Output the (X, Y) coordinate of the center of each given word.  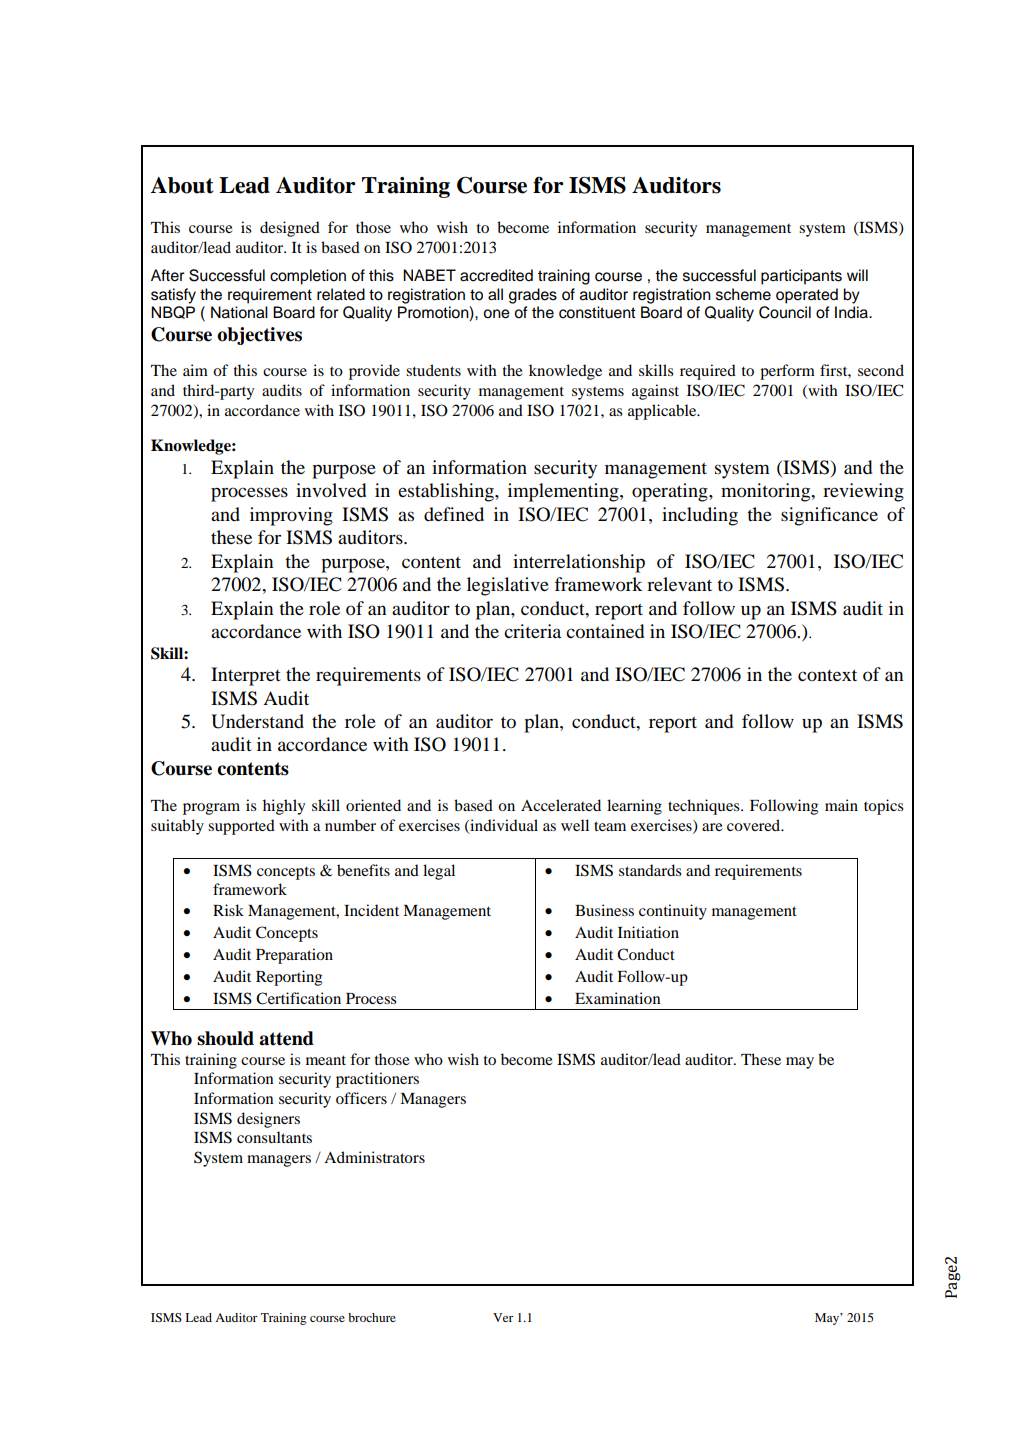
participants (801, 277)
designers (268, 1120)
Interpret (246, 676)
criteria (532, 631)
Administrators (374, 1157)
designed (290, 229)
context (827, 675)
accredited (496, 275)
